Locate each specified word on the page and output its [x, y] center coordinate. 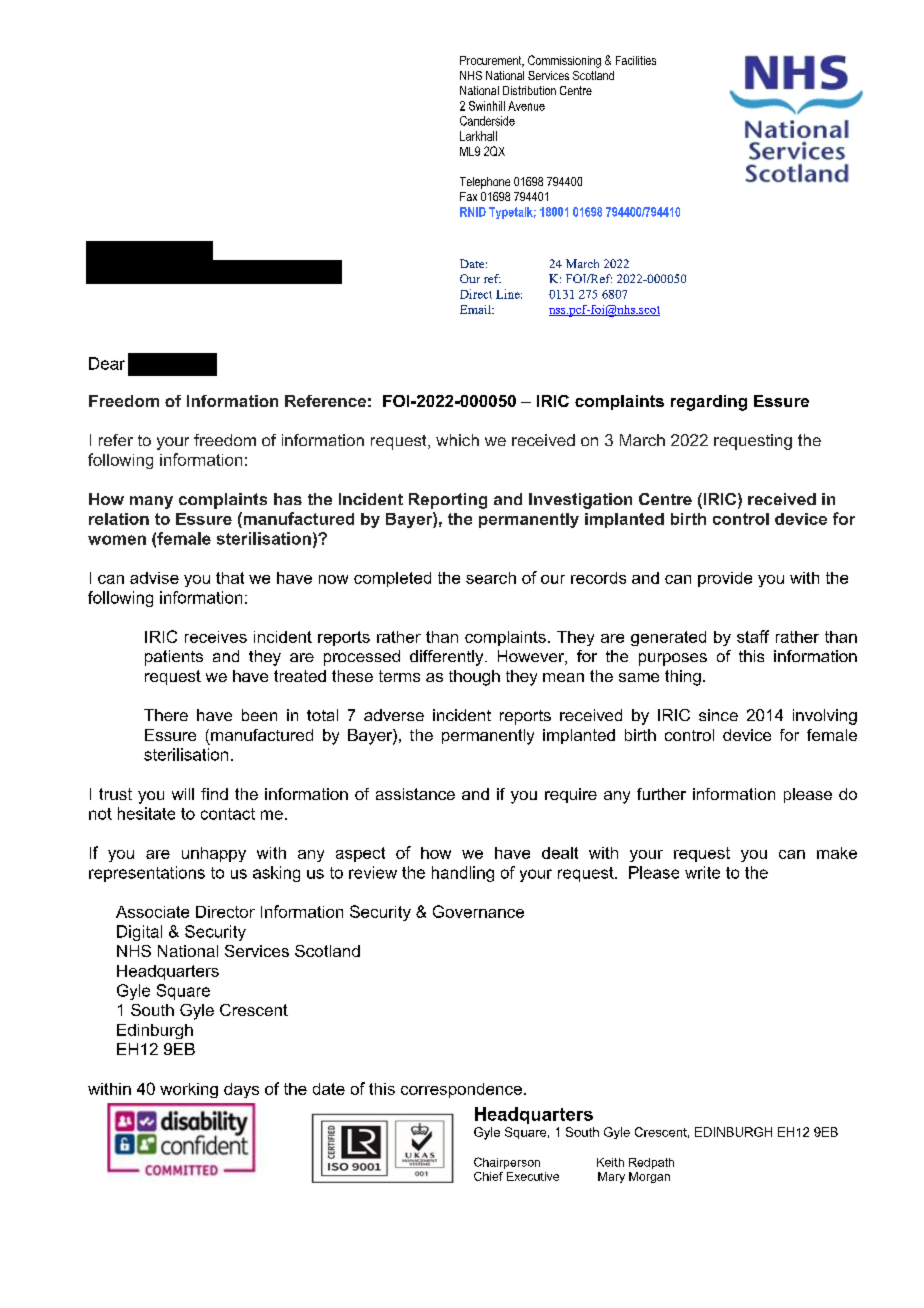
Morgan [649, 1177]
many [151, 502]
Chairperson [507, 1163]
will [183, 794]
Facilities [636, 60]
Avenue [526, 106]
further [661, 794]
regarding [709, 403]
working [189, 1090]
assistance [415, 794]
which [457, 440]
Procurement [492, 61]
